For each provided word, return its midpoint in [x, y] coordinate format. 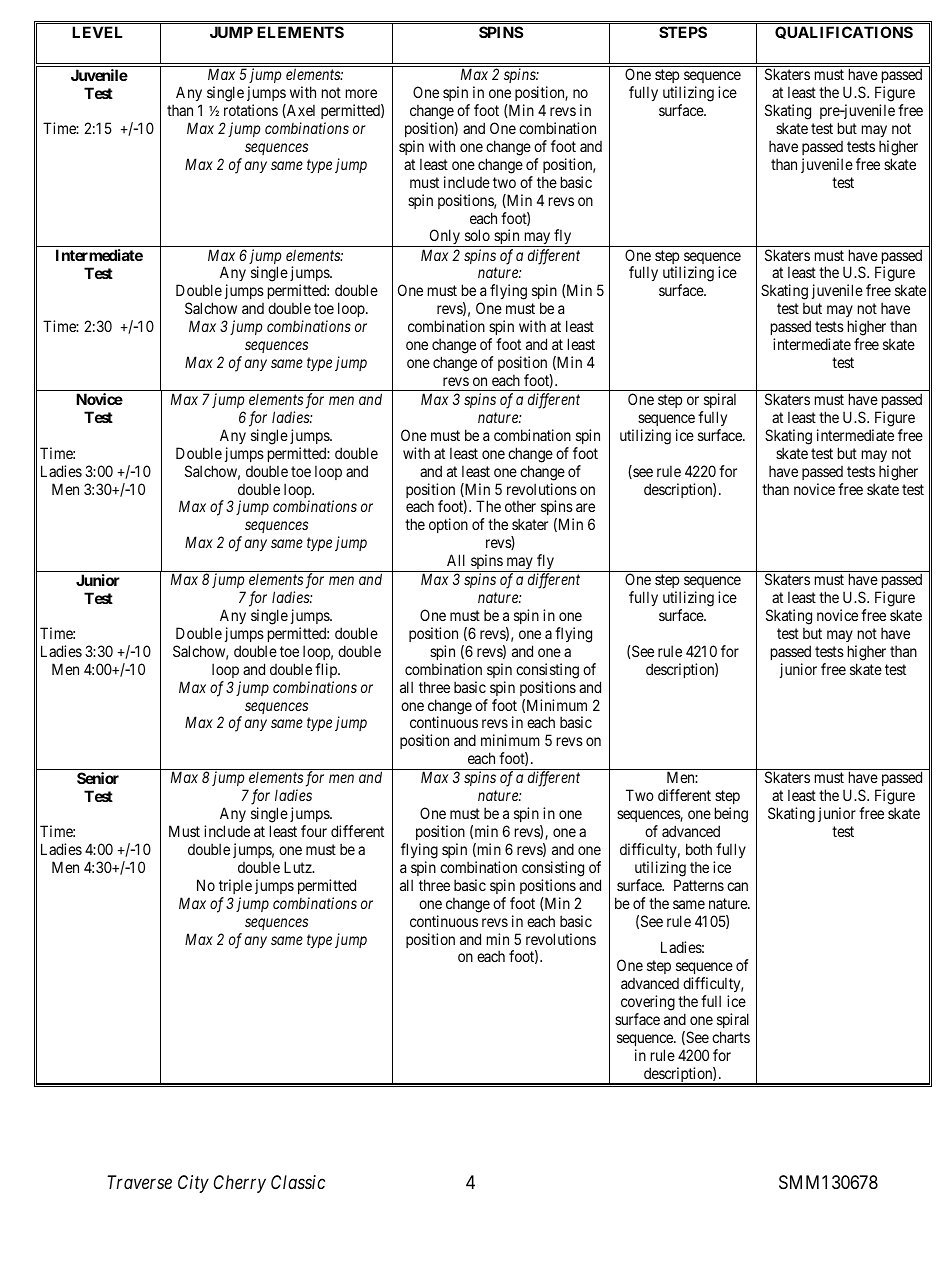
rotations [251, 110]
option [448, 525]
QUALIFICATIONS [844, 32]
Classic [298, 1182]
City [193, 1184]
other [520, 506]
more [361, 93]
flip [327, 670]
